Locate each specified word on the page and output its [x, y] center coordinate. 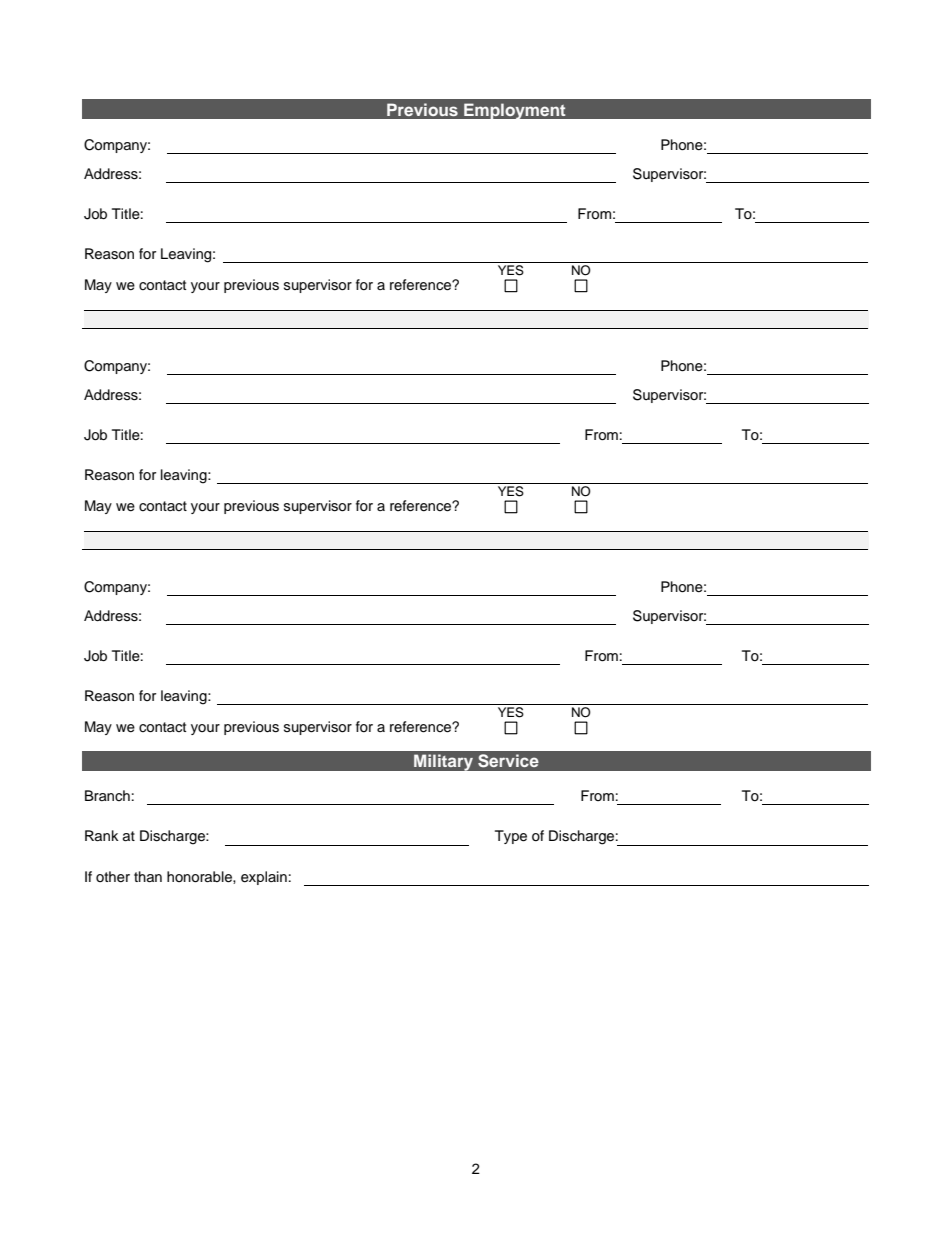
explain [264, 878]
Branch [107, 795]
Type [511, 837]
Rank [102, 835]
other [113, 877]
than [148, 876]
